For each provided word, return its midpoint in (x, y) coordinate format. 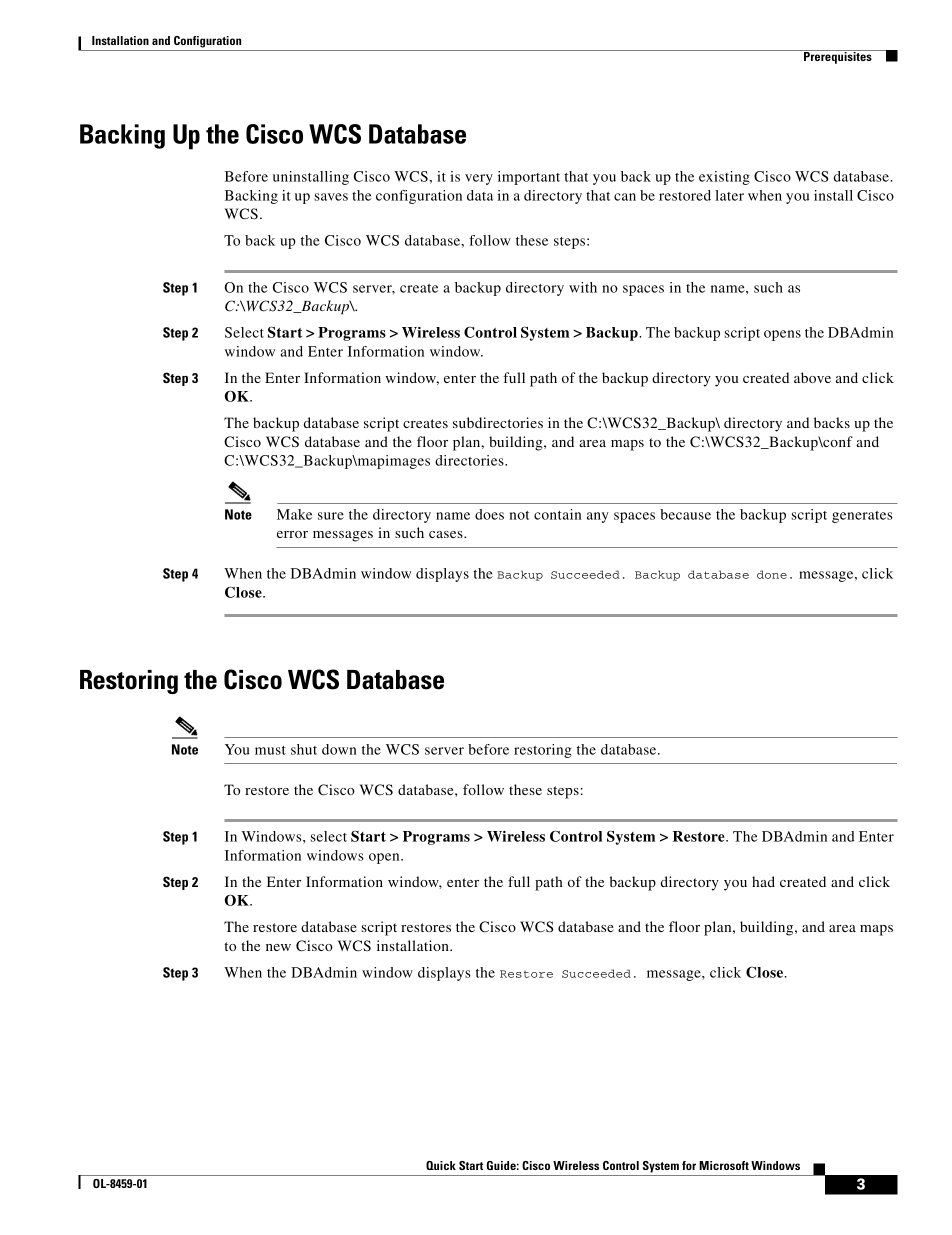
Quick (441, 1165)
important (529, 178)
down (339, 749)
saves (331, 197)
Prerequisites (838, 57)
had (763, 881)
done (772, 574)
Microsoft (724, 1165)
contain (558, 514)
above (812, 377)
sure (331, 516)
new (278, 947)
